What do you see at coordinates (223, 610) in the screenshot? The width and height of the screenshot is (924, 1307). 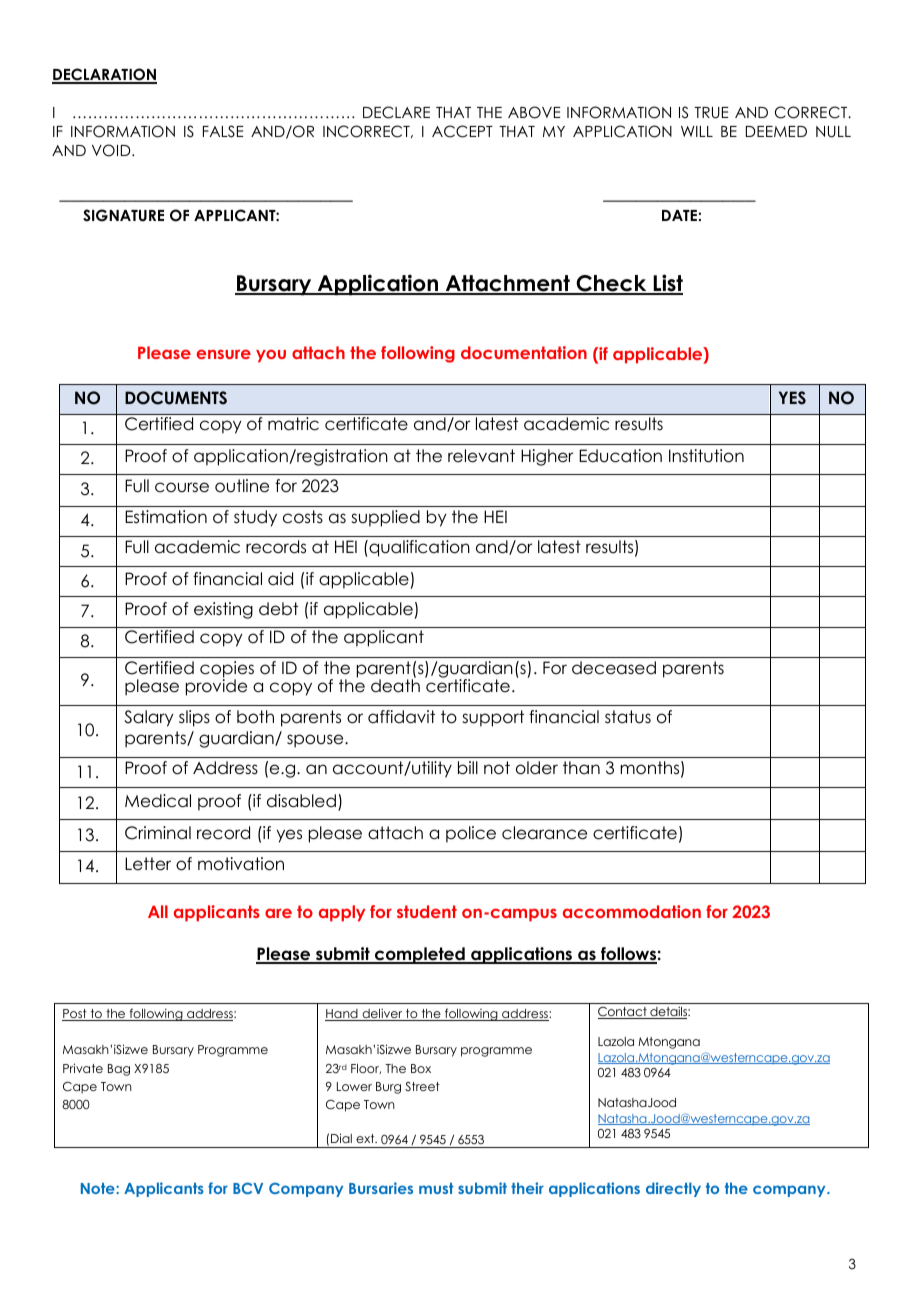 I see `existing` at bounding box center [223, 610].
